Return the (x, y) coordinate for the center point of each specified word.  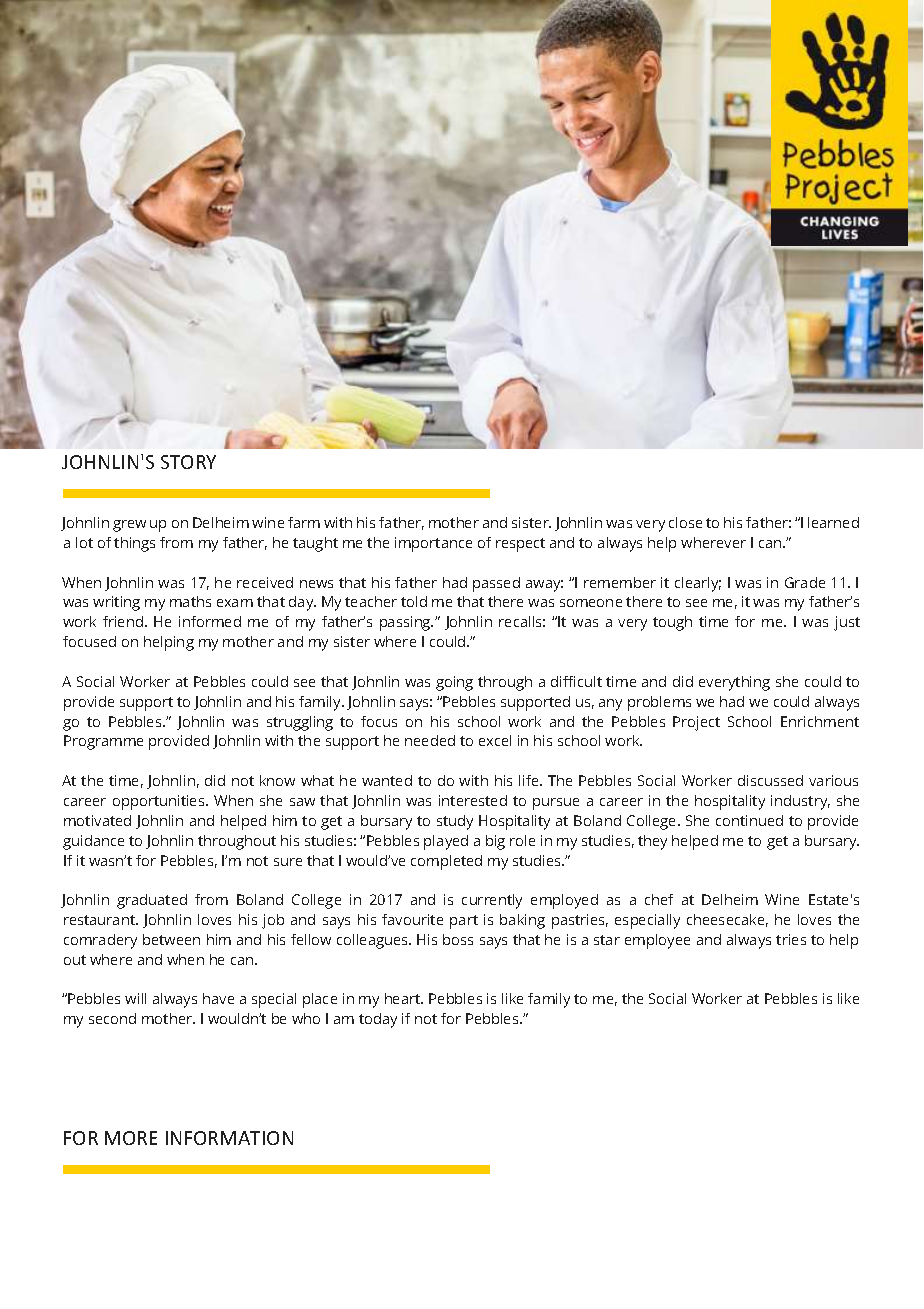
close (685, 522)
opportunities (160, 802)
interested (473, 800)
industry (800, 802)
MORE (131, 1138)
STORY (188, 462)
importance (433, 544)
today (378, 1020)
